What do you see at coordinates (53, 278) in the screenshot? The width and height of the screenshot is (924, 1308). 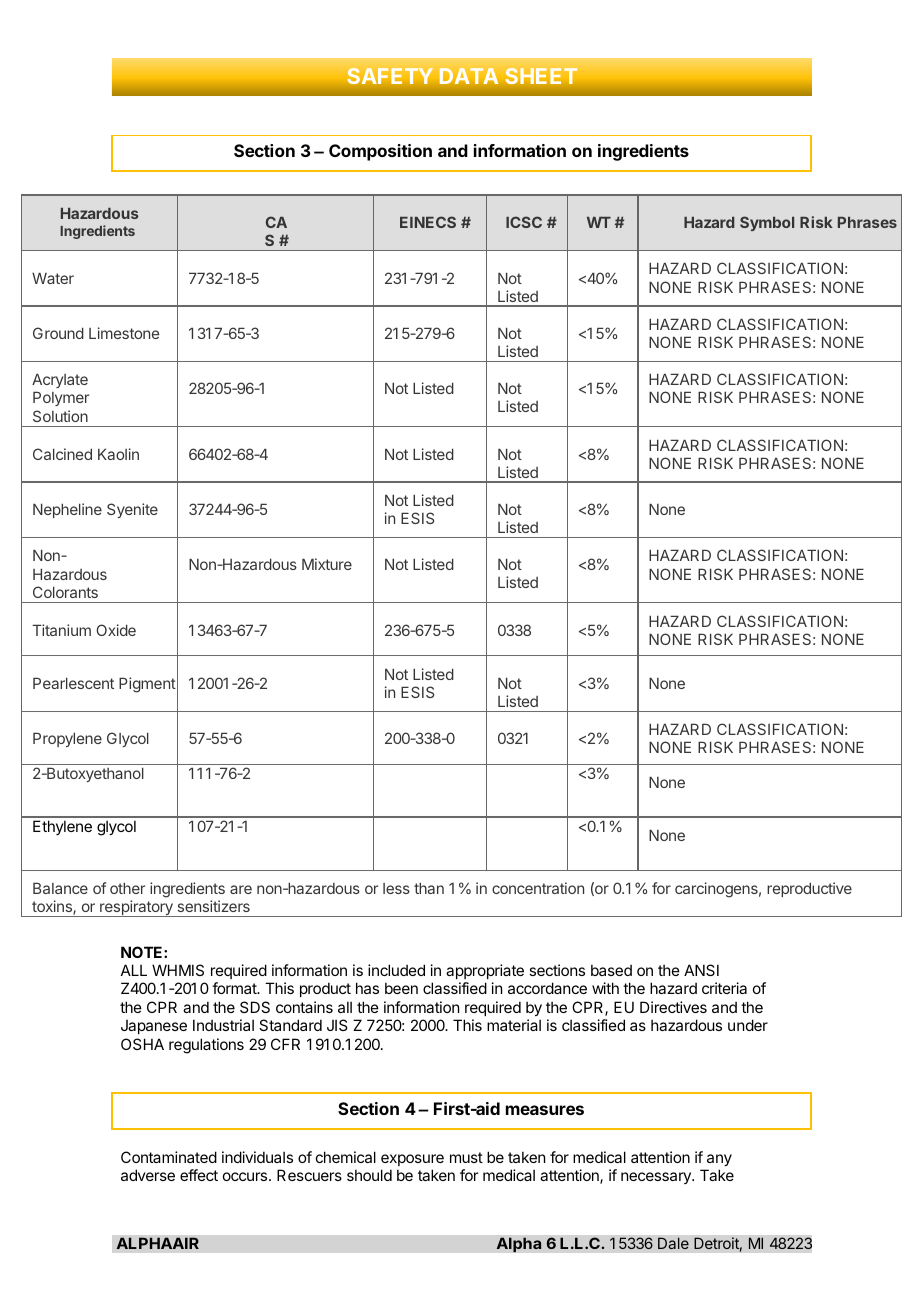 I see `Water` at bounding box center [53, 278].
